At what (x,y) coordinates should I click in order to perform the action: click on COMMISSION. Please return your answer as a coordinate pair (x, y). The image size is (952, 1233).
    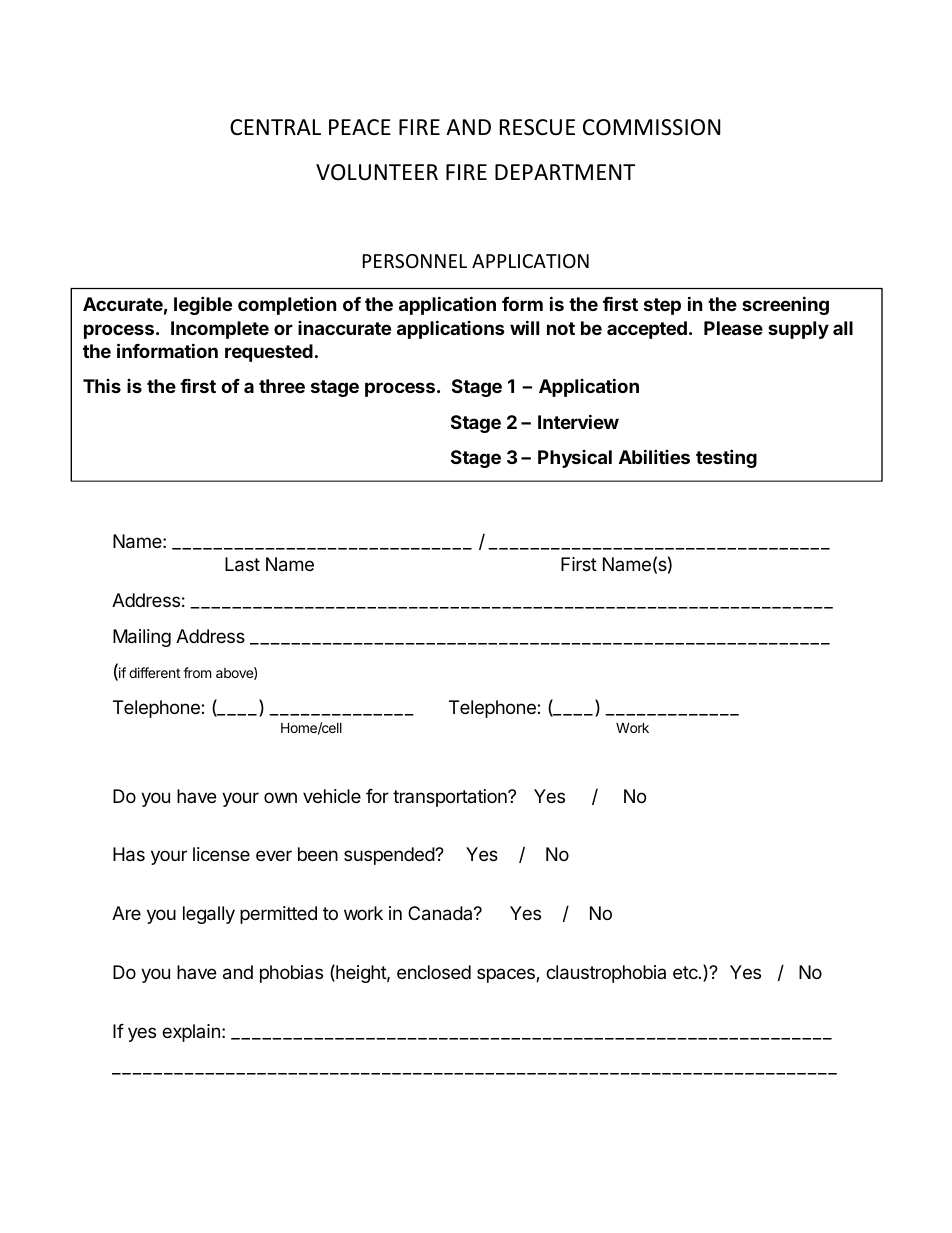
    Looking at the image, I should click on (651, 127).
